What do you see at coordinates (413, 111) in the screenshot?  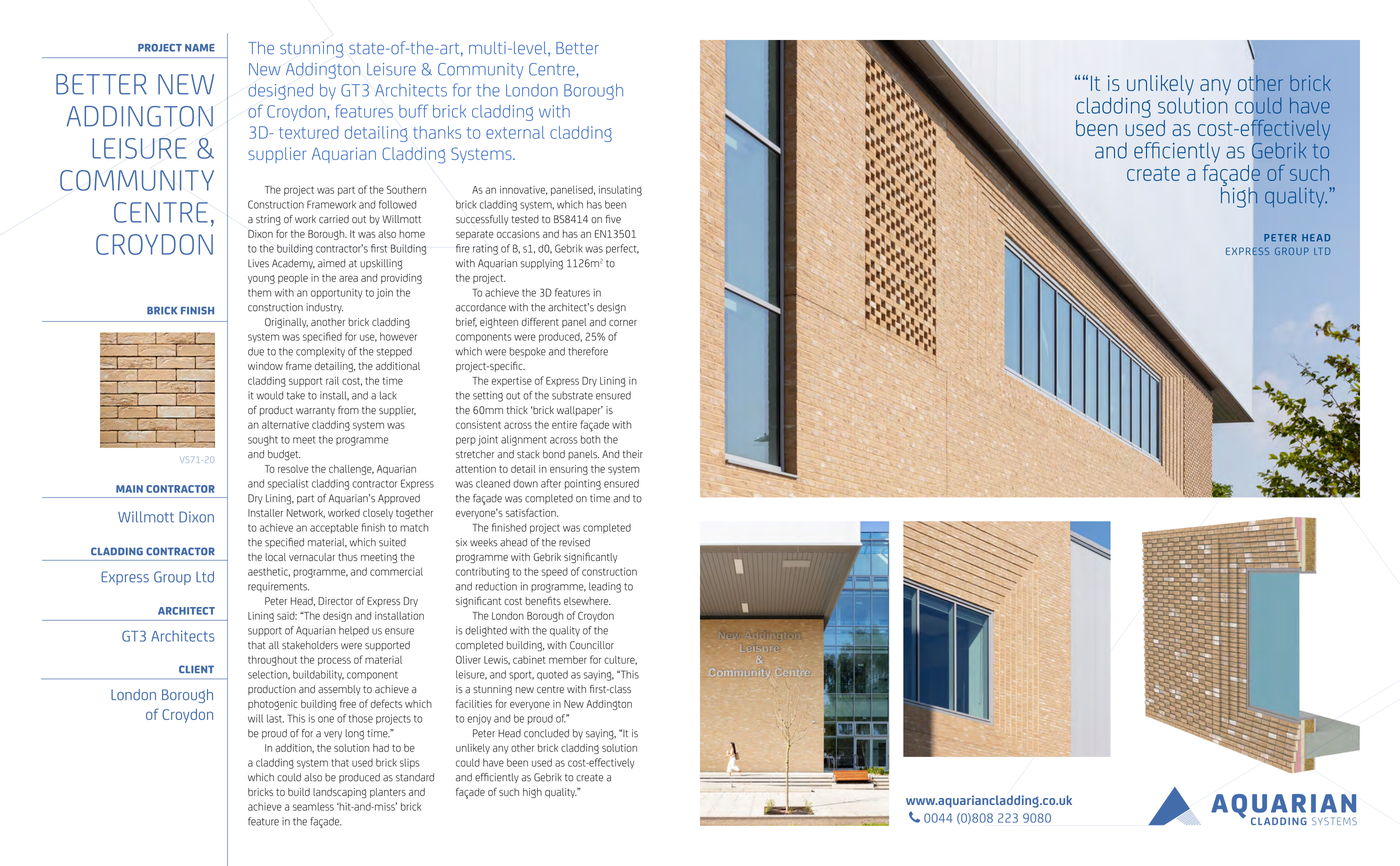 I see `buff` at bounding box center [413, 111].
